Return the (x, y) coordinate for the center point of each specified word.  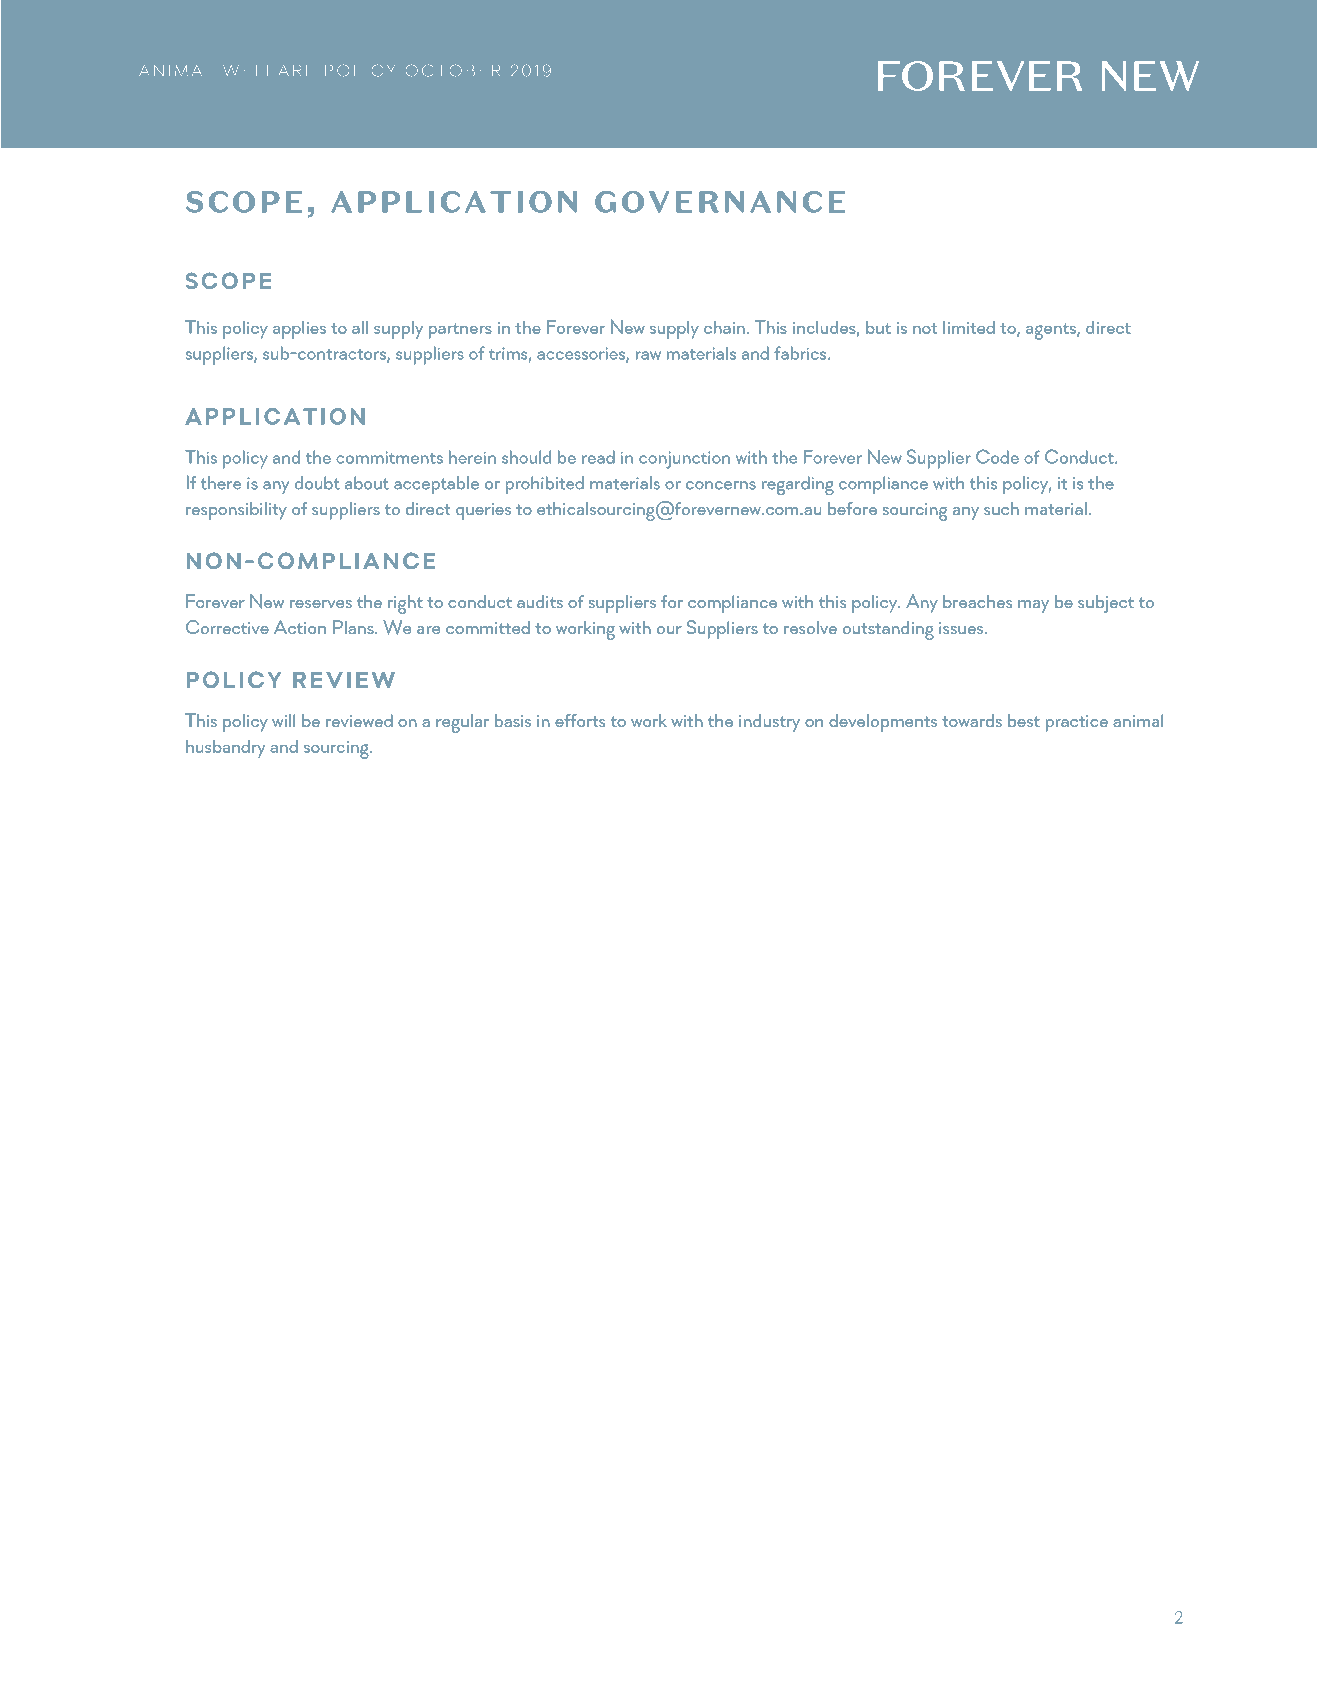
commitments (389, 457)
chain (724, 327)
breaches (977, 601)
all (360, 327)
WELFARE (268, 71)
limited (969, 327)
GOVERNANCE (720, 202)
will (283, 720)
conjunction (684, 460)
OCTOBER (452, 70)
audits (540, 601)
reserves (321, 604)
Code (997, 456)
